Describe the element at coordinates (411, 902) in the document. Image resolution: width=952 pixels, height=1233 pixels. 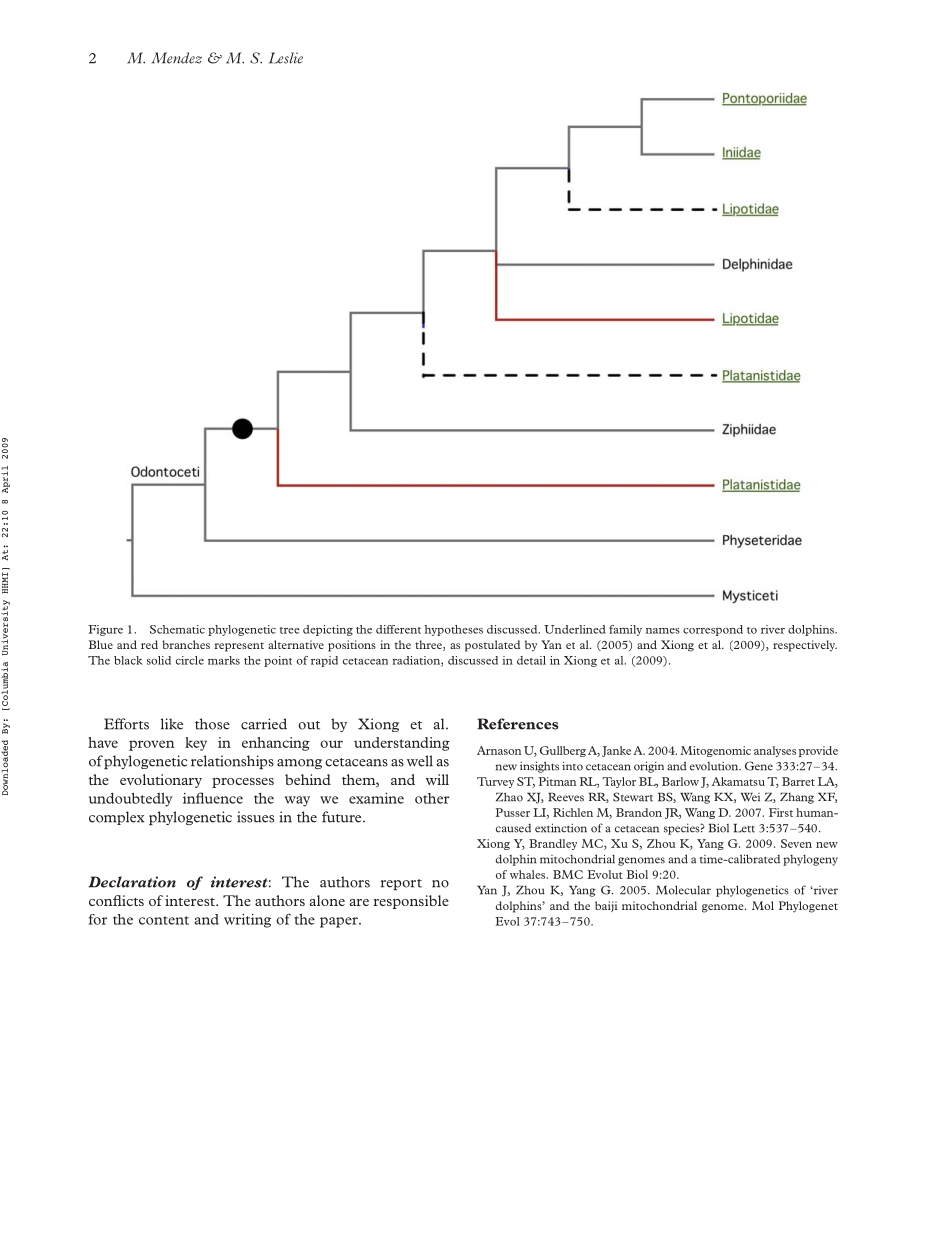
I see `responsible` at that location.
